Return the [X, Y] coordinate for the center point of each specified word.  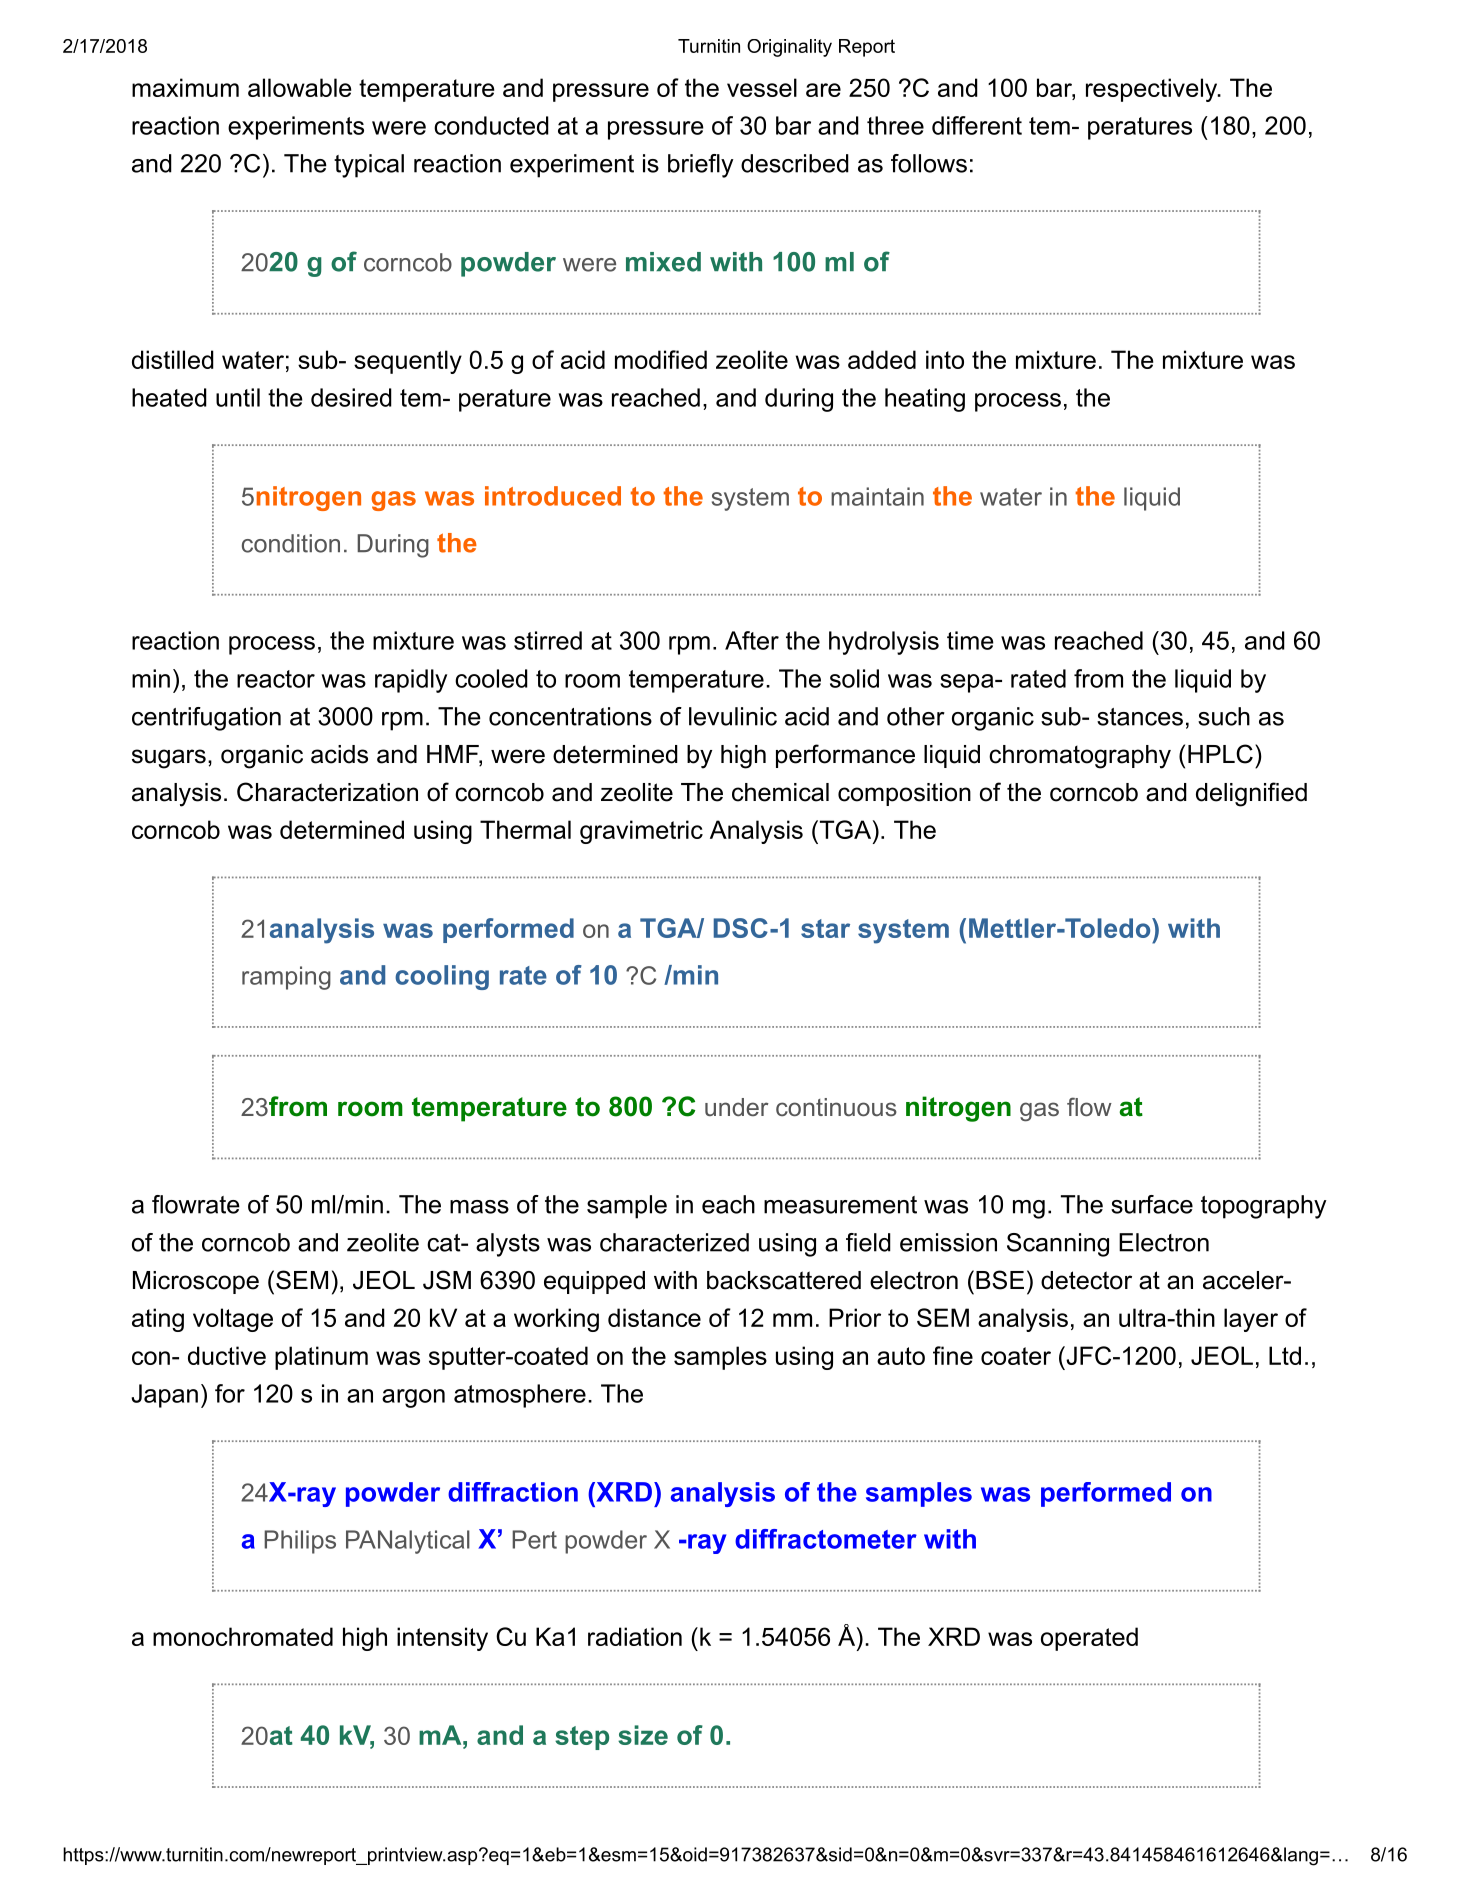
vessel [762, 87]
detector [1086, 1280]
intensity [442, 1639]
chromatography [1080, 757]
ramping [286, 978]
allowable [299, 87]
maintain [877, 496]
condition [291, 543]
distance [654, 1317]
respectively [1153, 90]
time [970, 640]
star [825, 928]
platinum [321, 1358]
